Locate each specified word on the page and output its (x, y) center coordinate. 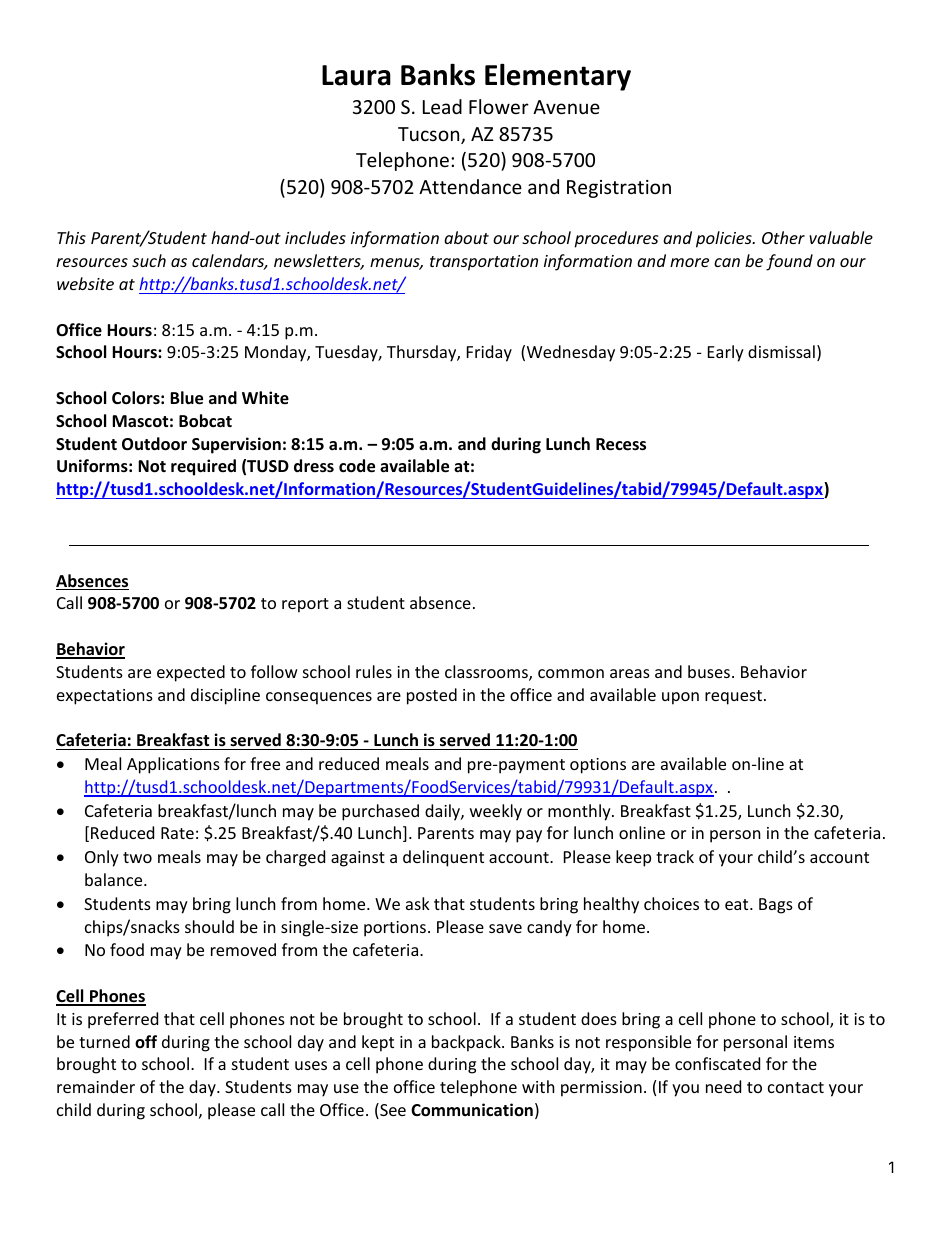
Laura (356, 75)
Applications (173, 765)
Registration (619, 189)
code (357, 466)
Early (726, 353)
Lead (442, 106)
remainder (96, 1086)
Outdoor (154, 444)
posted (432, 696)
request (733, 697)
